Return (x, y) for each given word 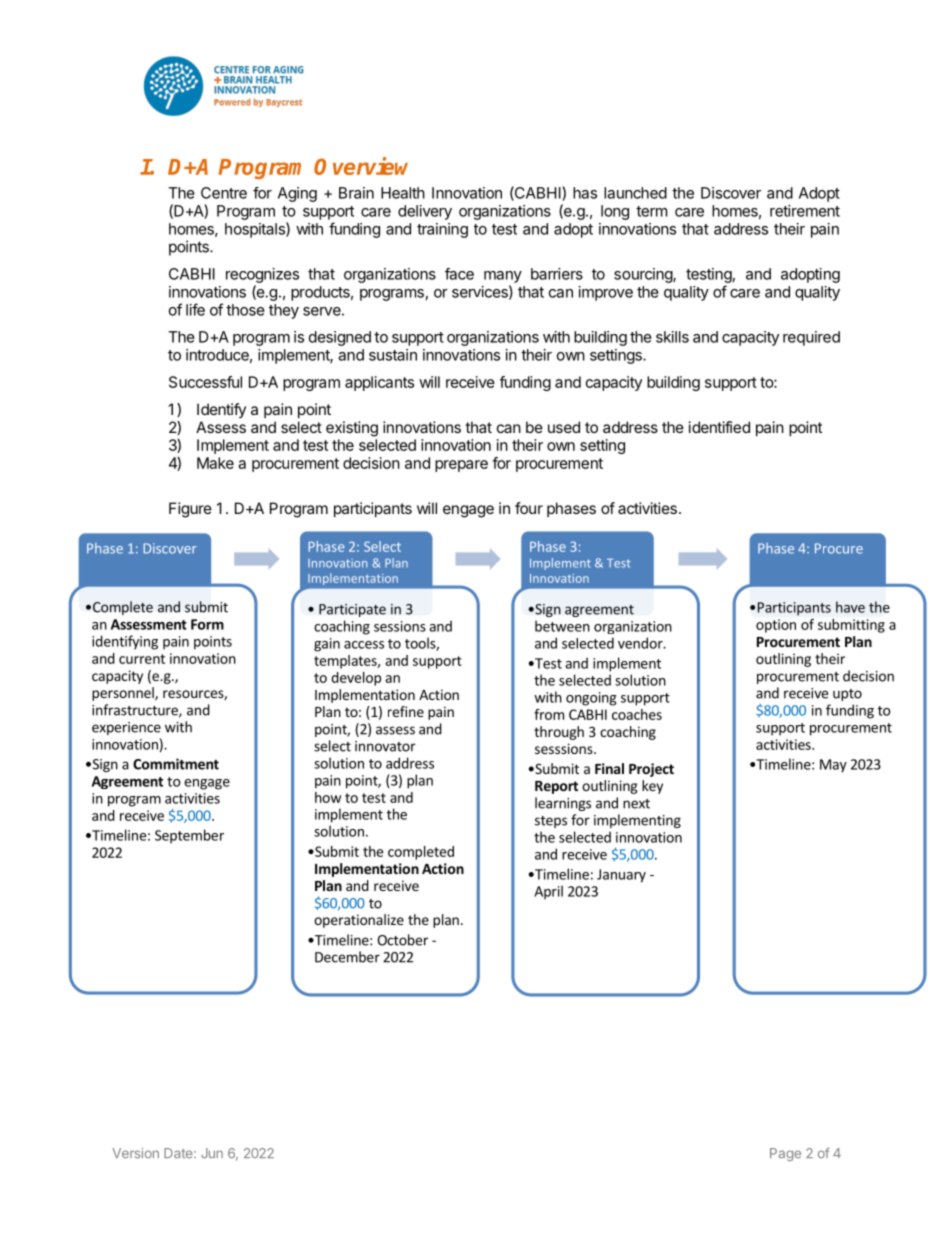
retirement (805, 211)
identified (719, 427)
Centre (224, 193)
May (833, 766)
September (189, 836)
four (529, 508)
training (442, 230)
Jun (212, 1153)
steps (551, 822)
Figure (190, 510)
